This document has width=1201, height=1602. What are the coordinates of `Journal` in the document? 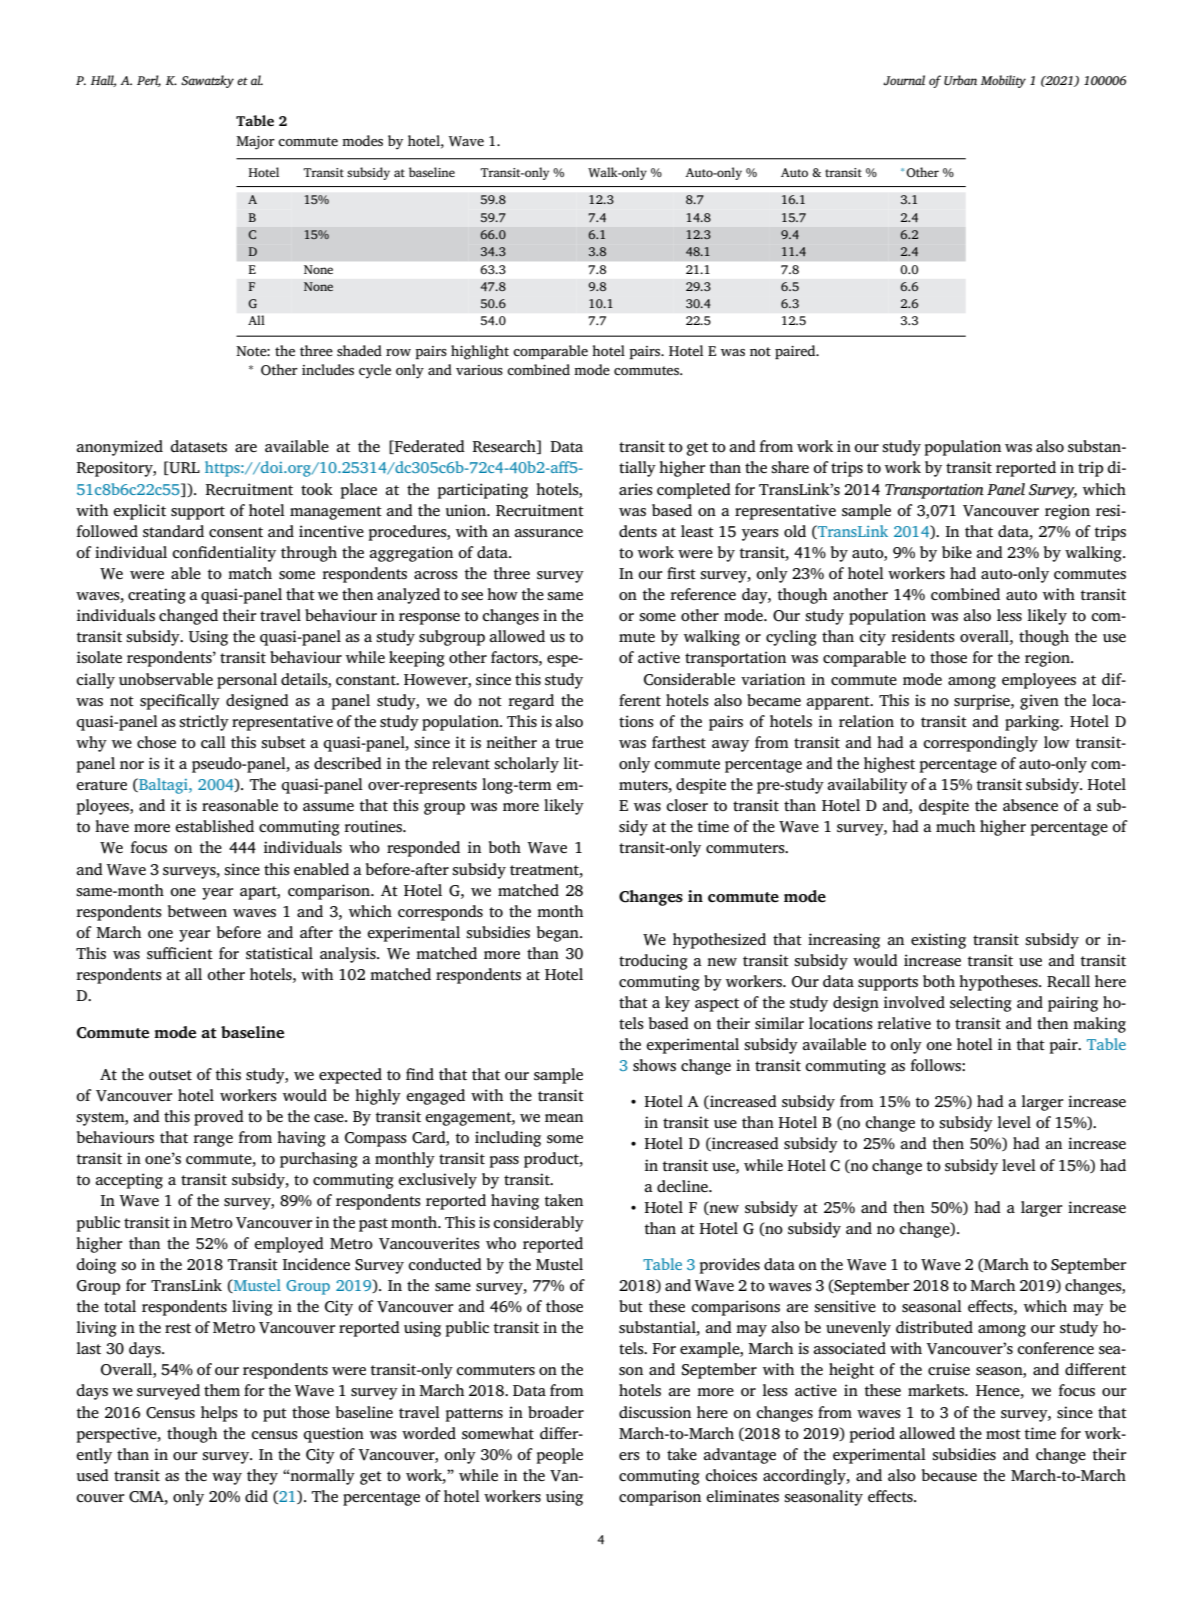 It's located at (904, 80).
